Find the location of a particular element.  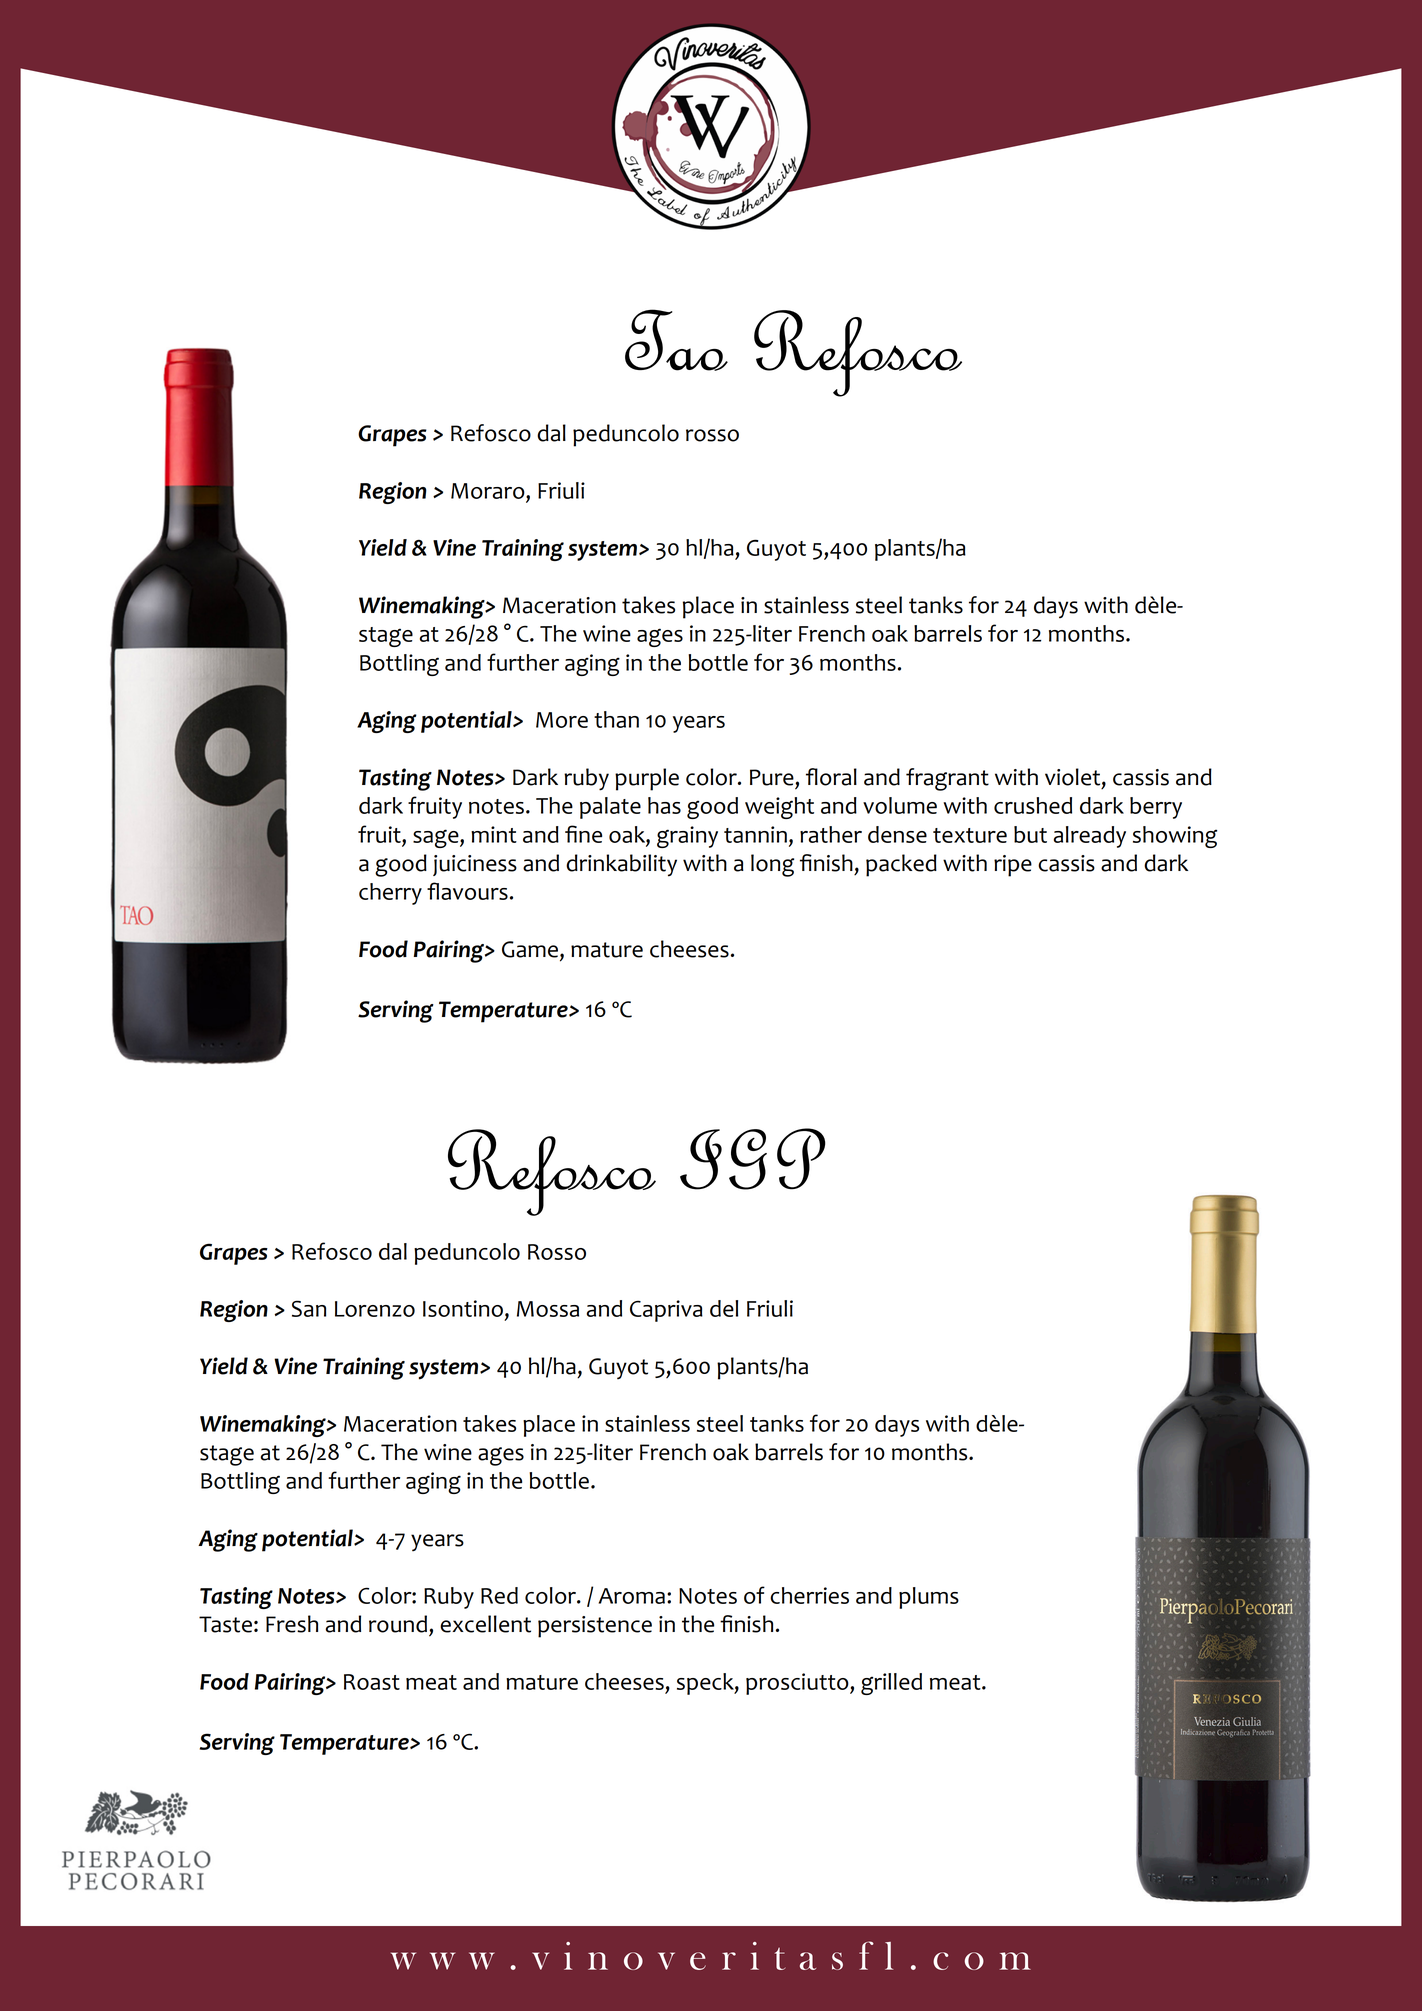

purple is located at coordinates (647, 779).
